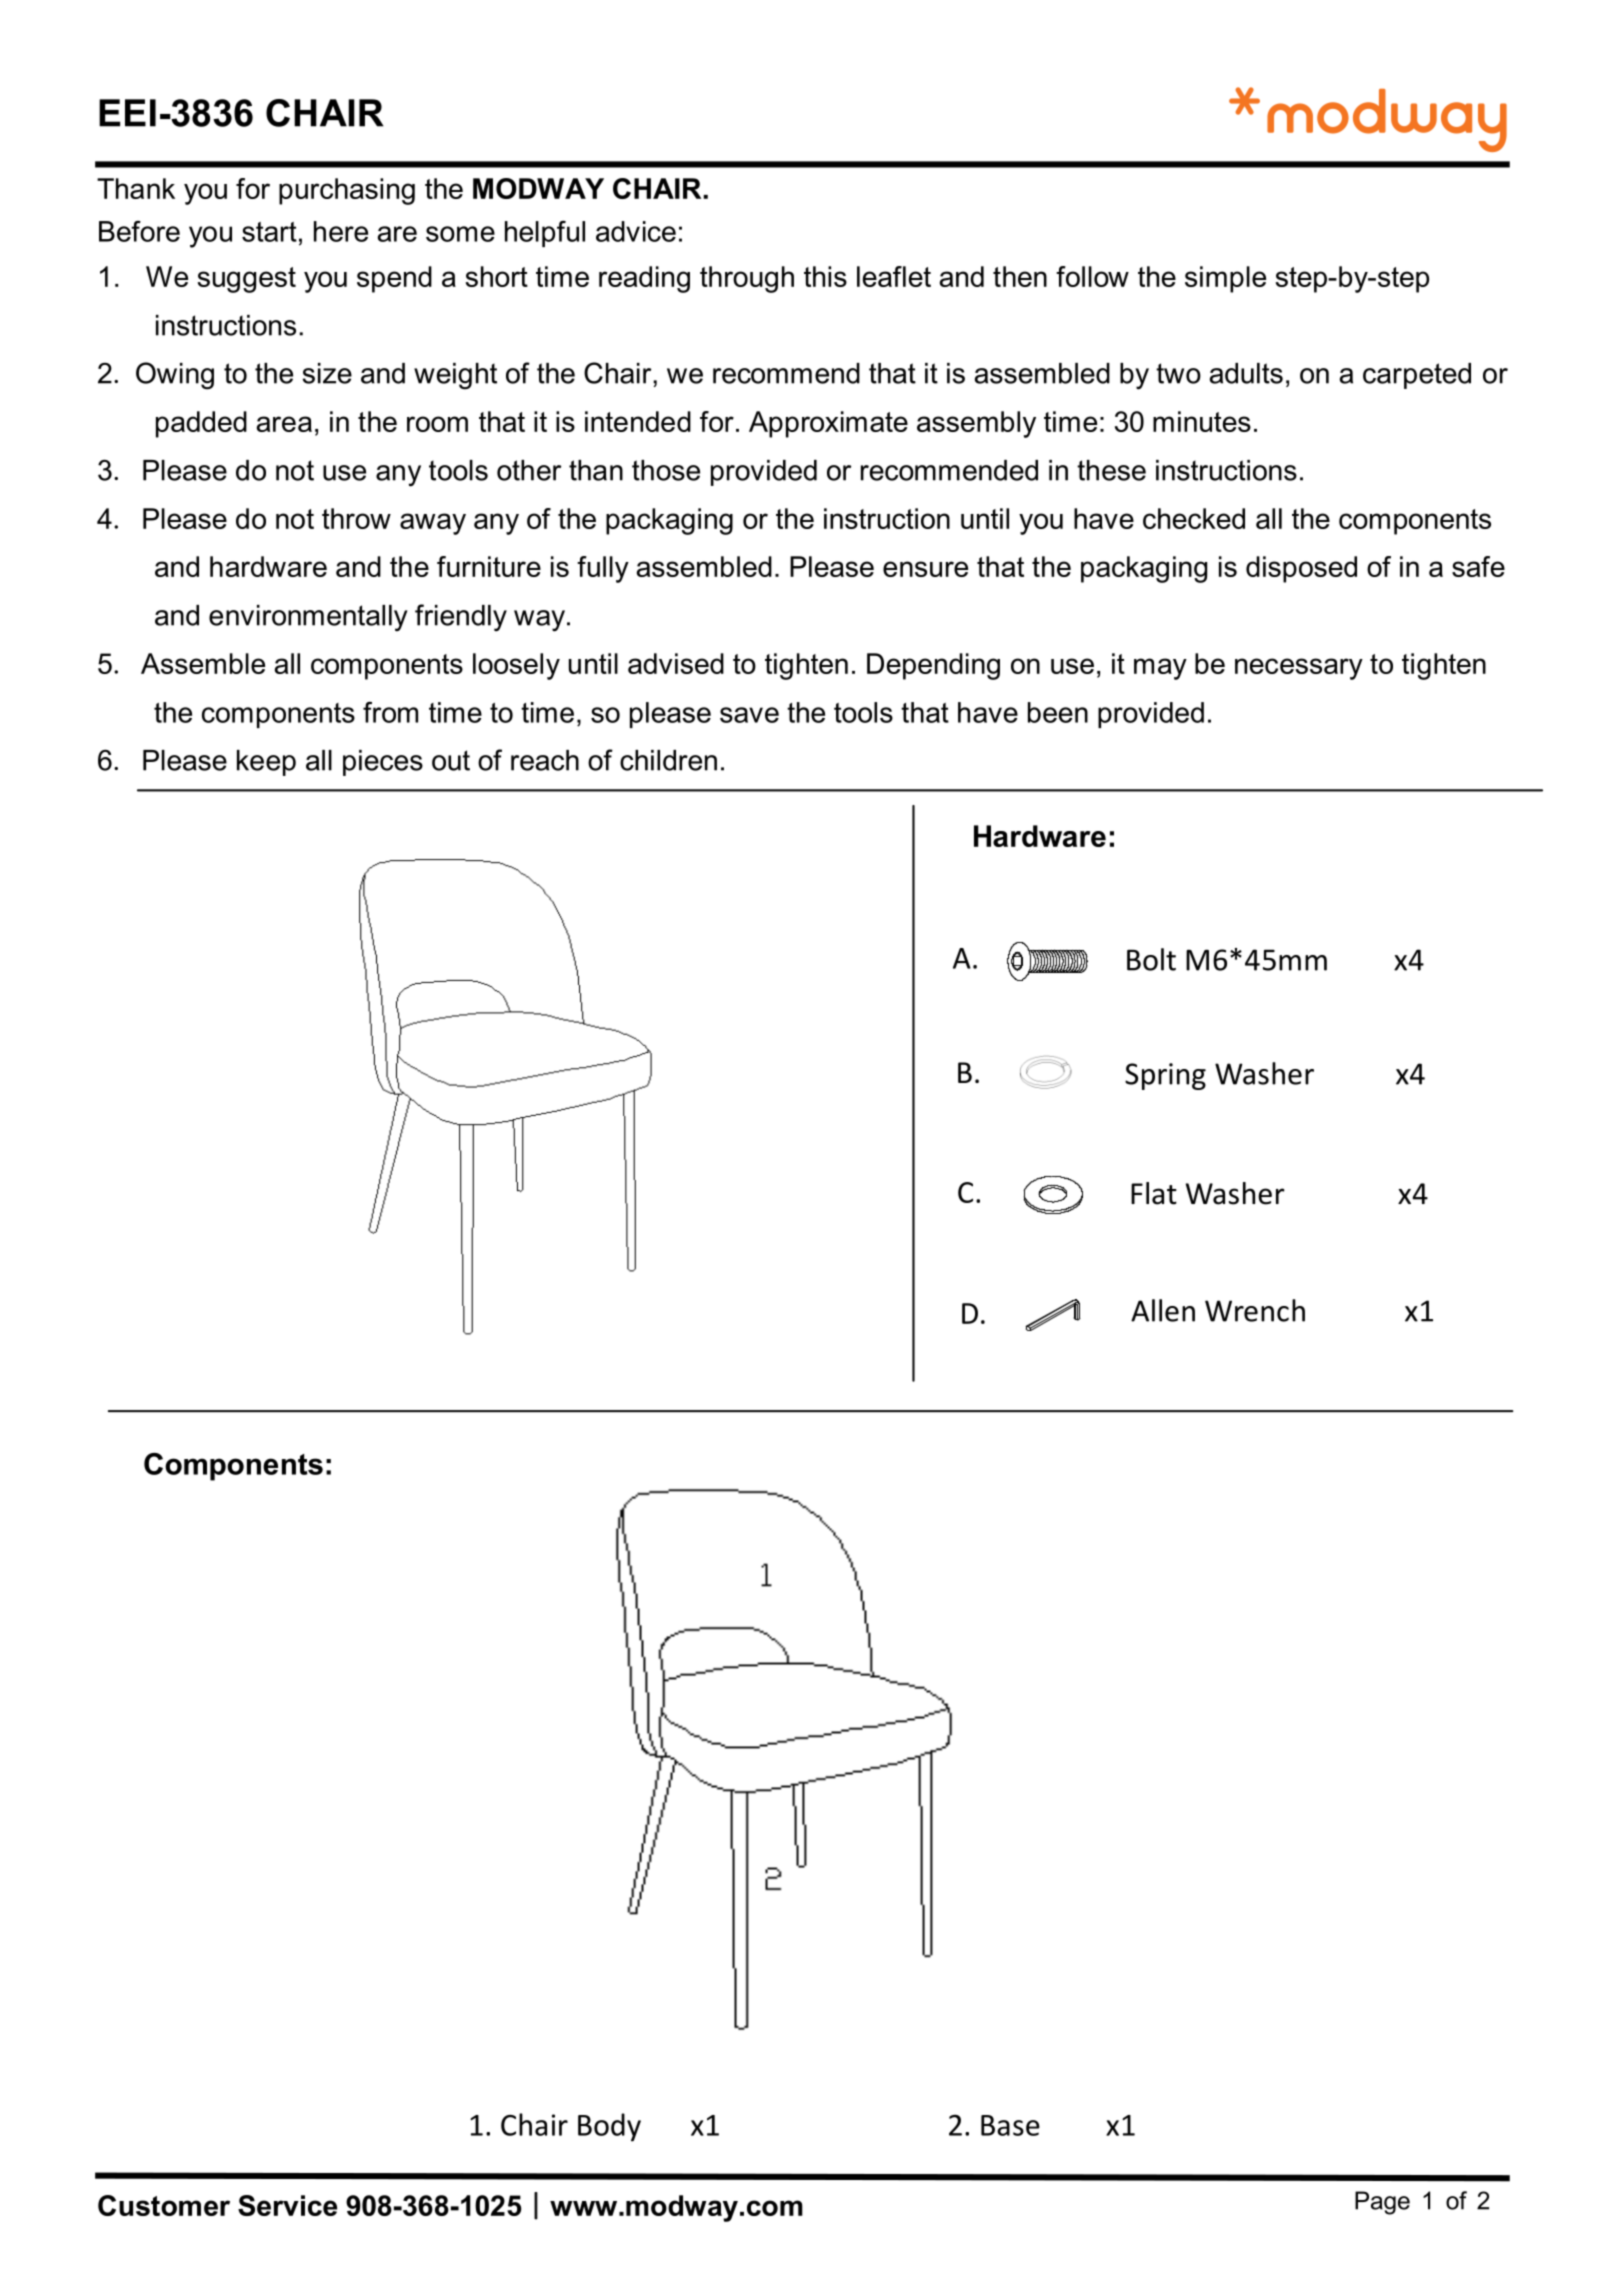 Image resolution: width=1605 pixels, height=2271 pixels. What do you see at coordinates (1154, 1193) in the screenshot?
I see `Flat` at bounding box center [1154, 1193].
